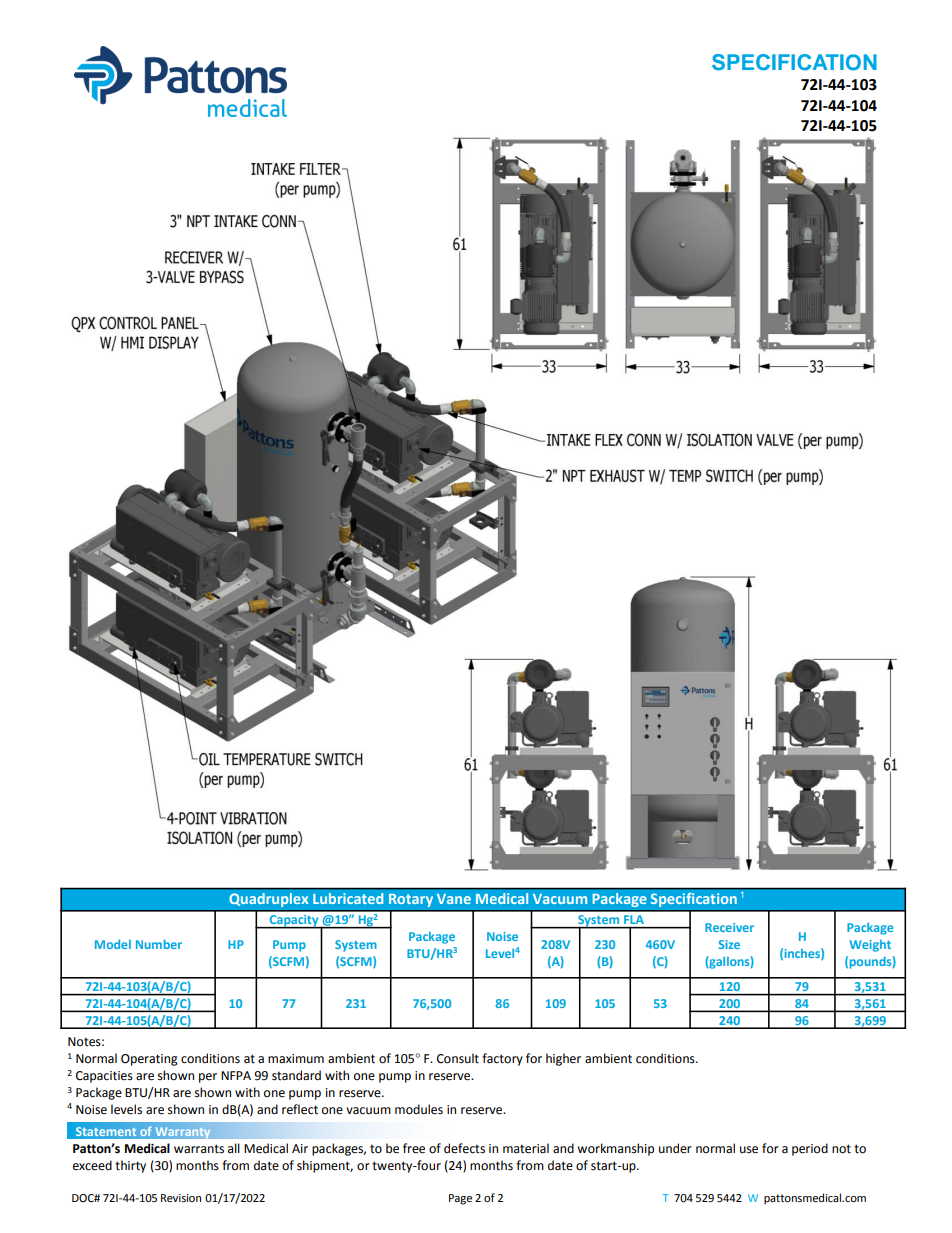 The width and height of the screenshot is (952, 1233). I want to click on Operating, so click(149, 1060).
